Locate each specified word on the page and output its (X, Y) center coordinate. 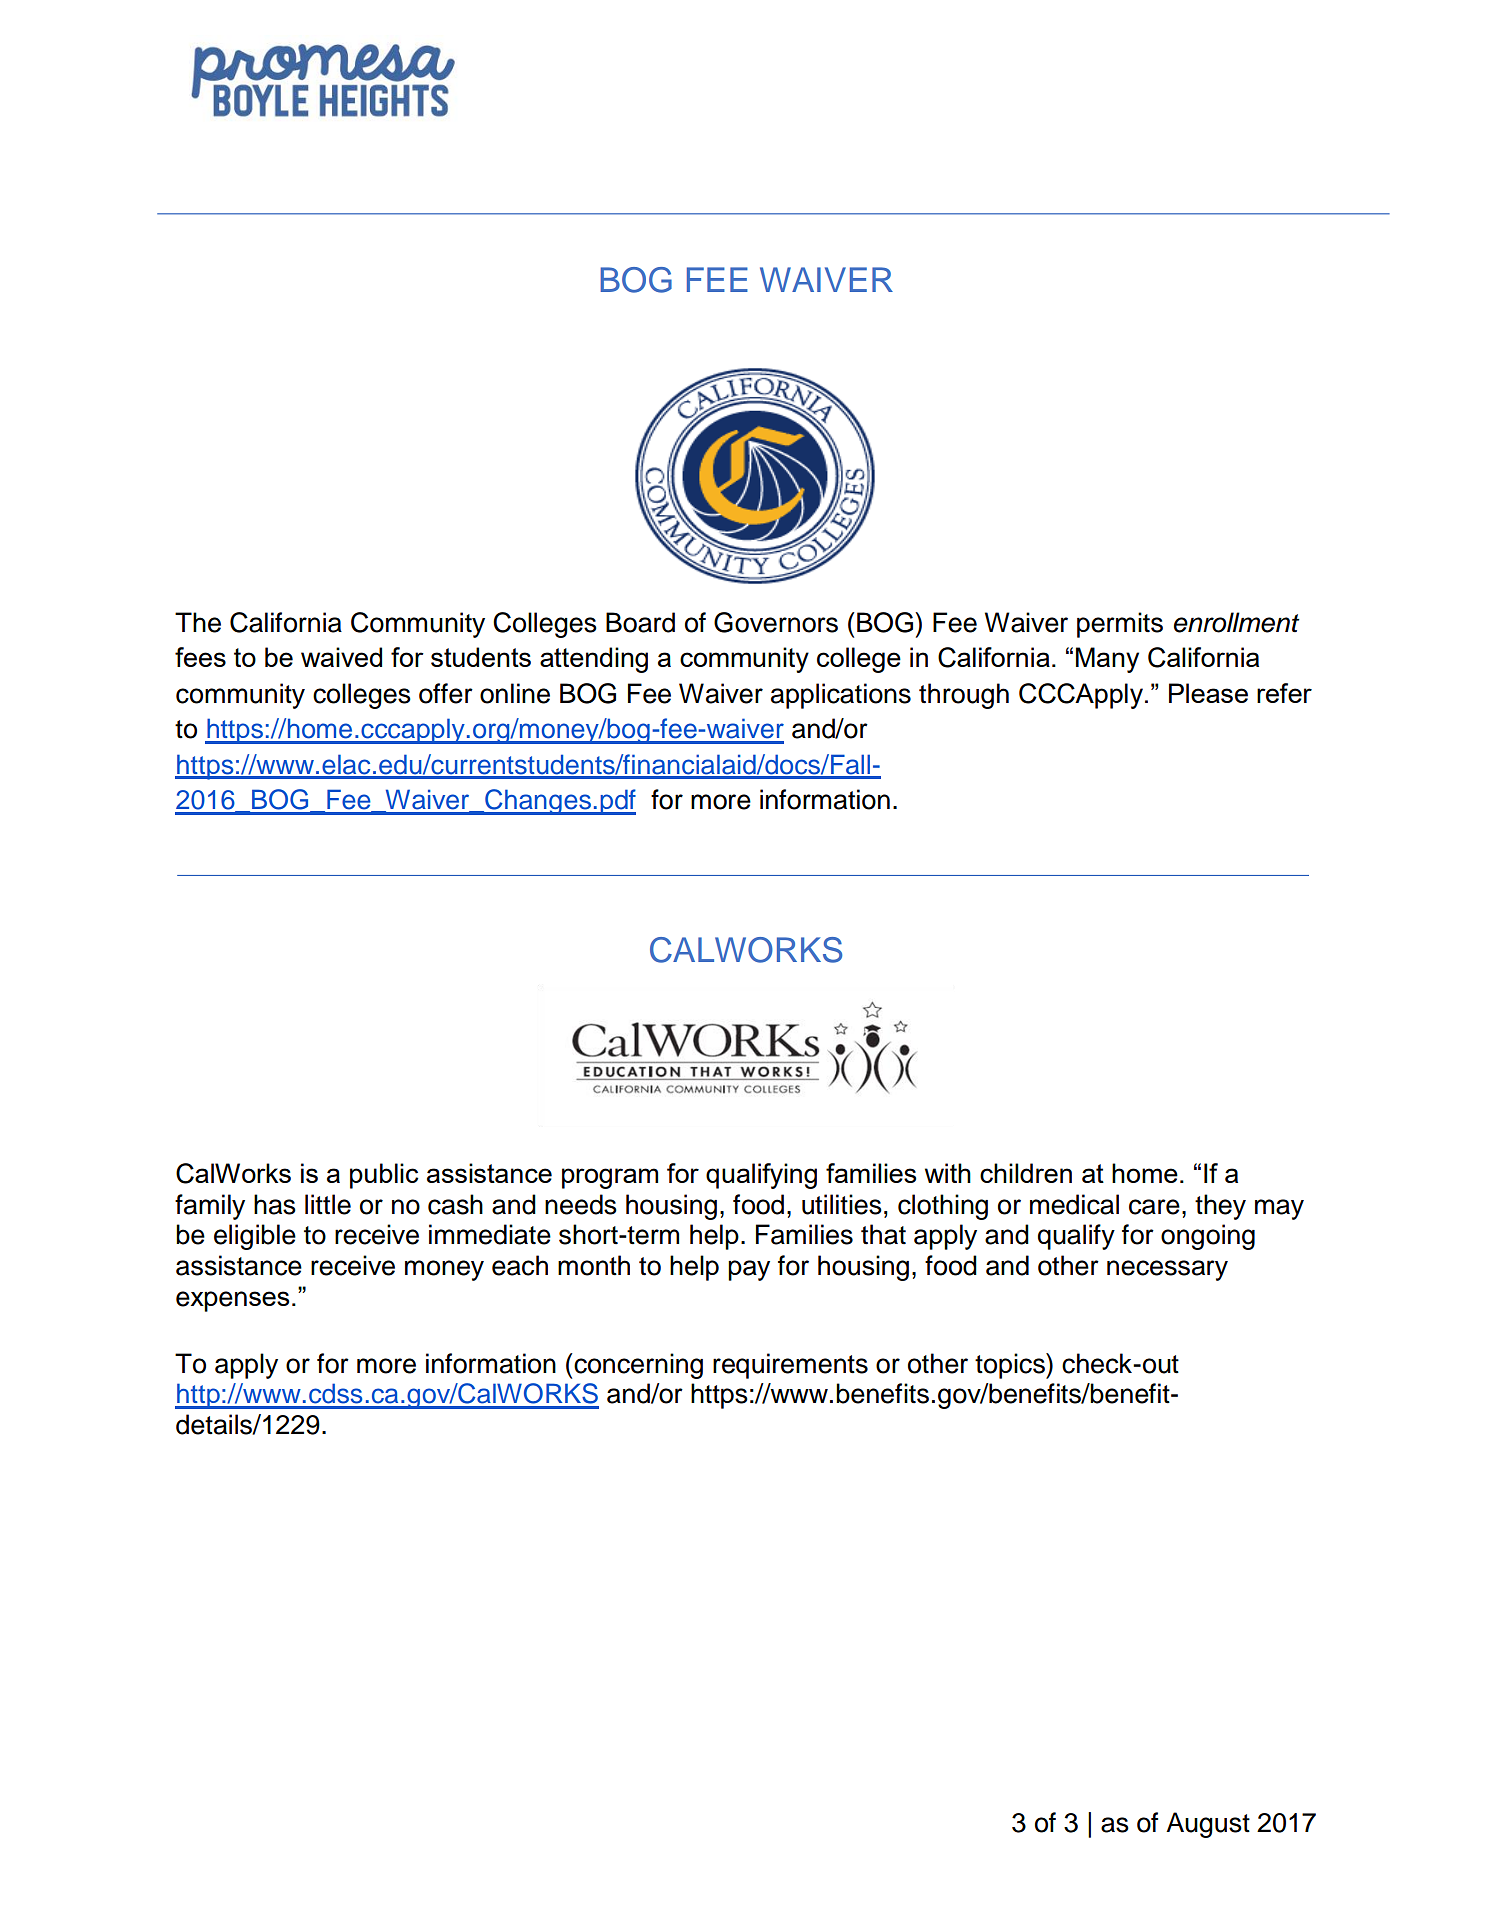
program (610, 1178)
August (1208, 1825)
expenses (232, 1301)
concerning (637, 1366)
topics (1011, 1366)
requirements (790, 1366)
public (384, 1176)
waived (341, 657)
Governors (776, 622)
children (1026, 1173)
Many (1107, 660)
